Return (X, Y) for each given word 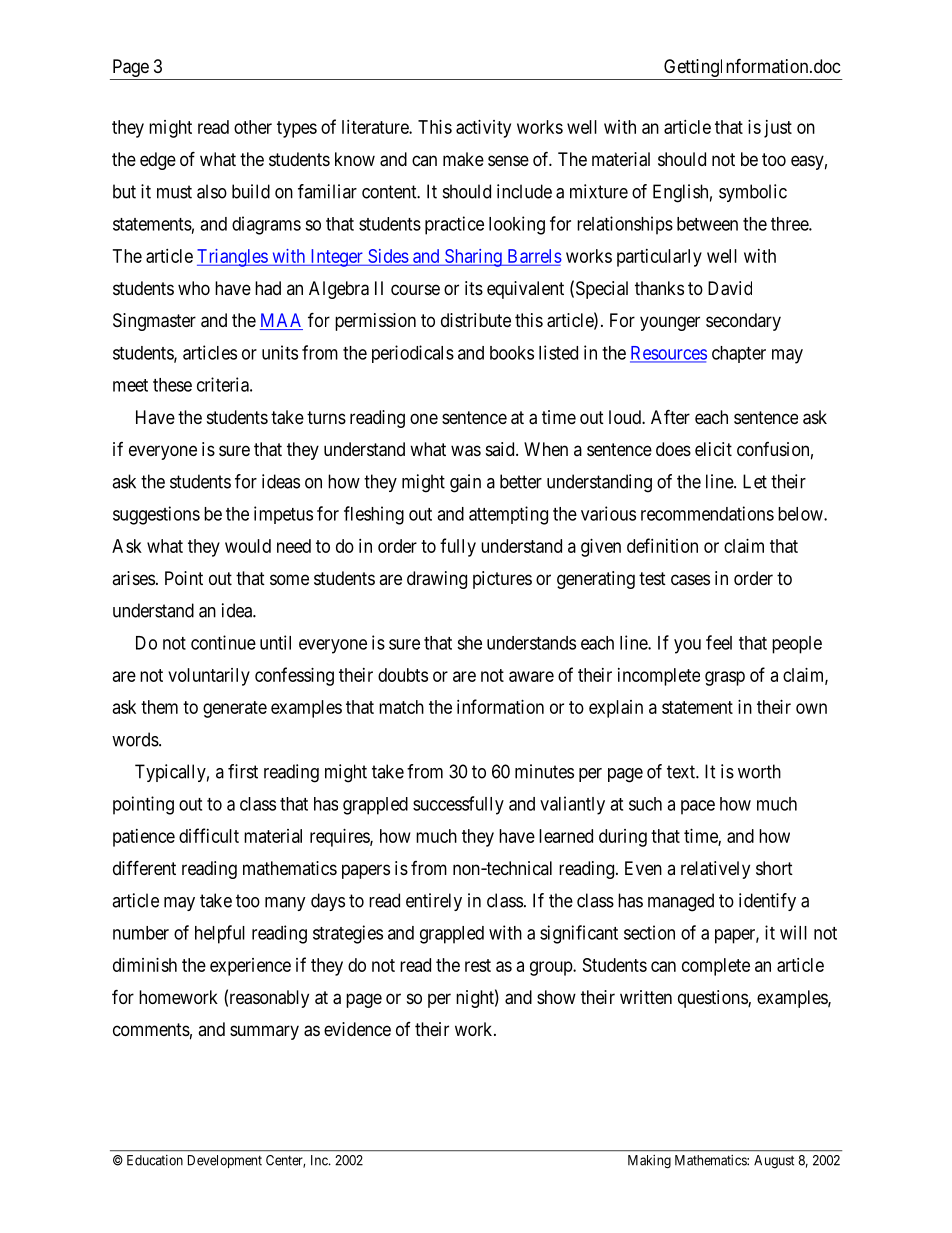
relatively (715, 870)
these (172, 385)
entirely (434, 902)
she (469, 643)
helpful (220, 934)
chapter (739, 354)
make (463, 159)
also (212, 191)
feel (719, 642)
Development (225, 1161)
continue (223, 642)
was (466, 451)
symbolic (753, 193)
